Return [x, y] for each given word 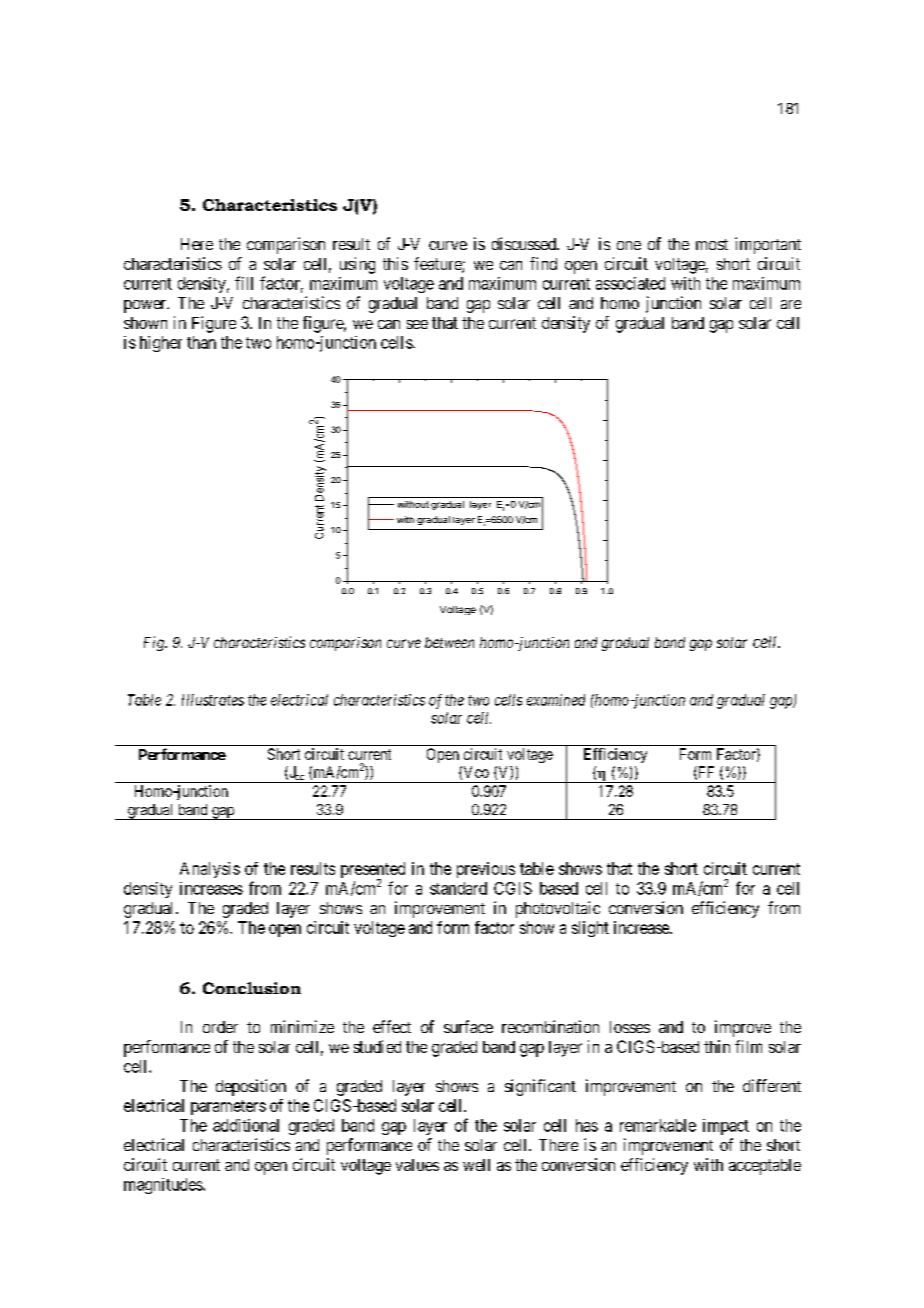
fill [244, 283]
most [712, 244]
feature [438, 265]
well [476, 1165]
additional [246, 1125]
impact [726, 1127]
